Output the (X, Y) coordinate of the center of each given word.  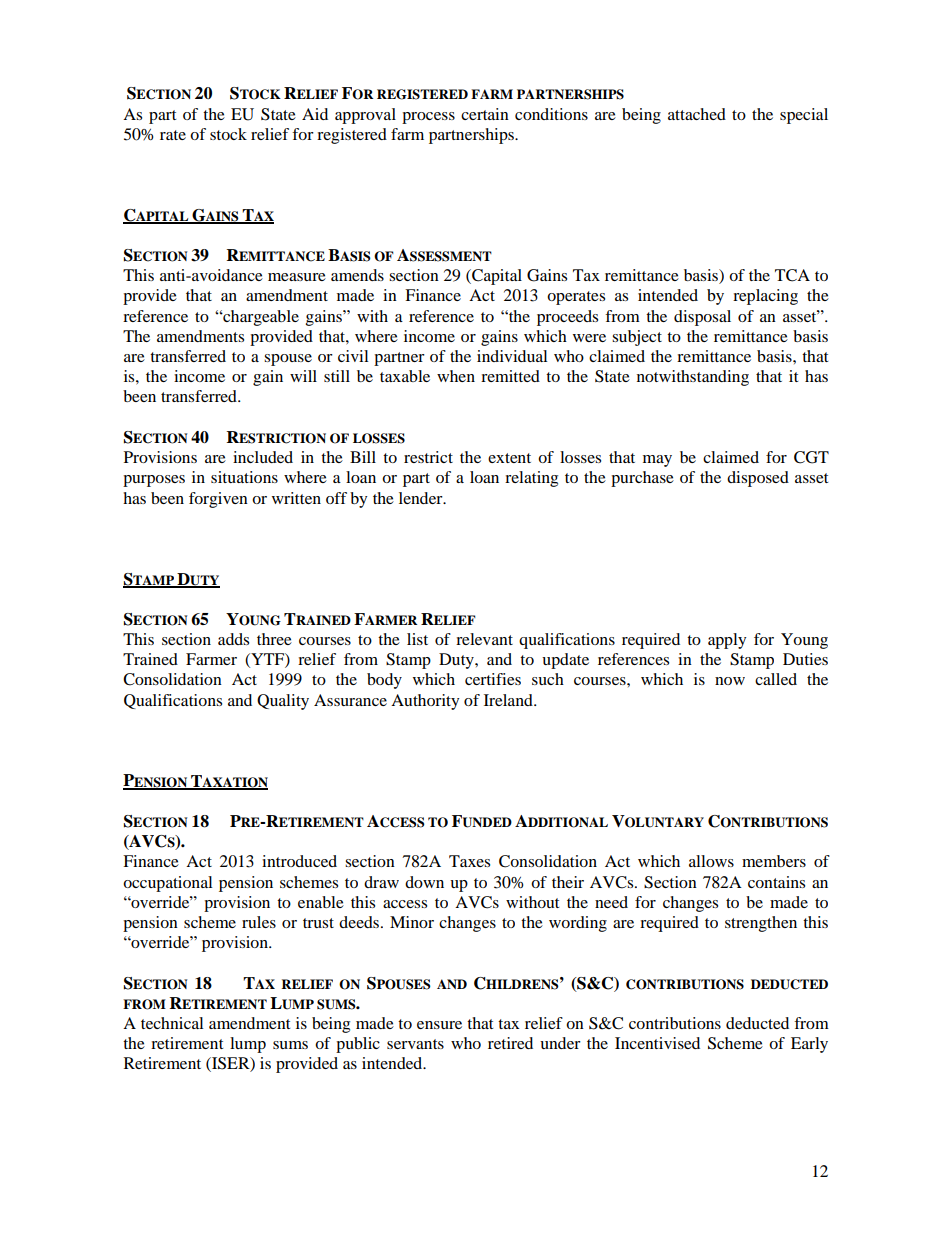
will (303, 376)
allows (711, 861)
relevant (484, 639)
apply (727, 641)
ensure (439, 1025)
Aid (315, 114)
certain (485, 114)
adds (233, 639)
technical (172, 1023)
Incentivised (657, 1043)
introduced (299, 861)
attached (697, 114)
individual (512, 356)
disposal (702, 318)
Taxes (469, 861)
